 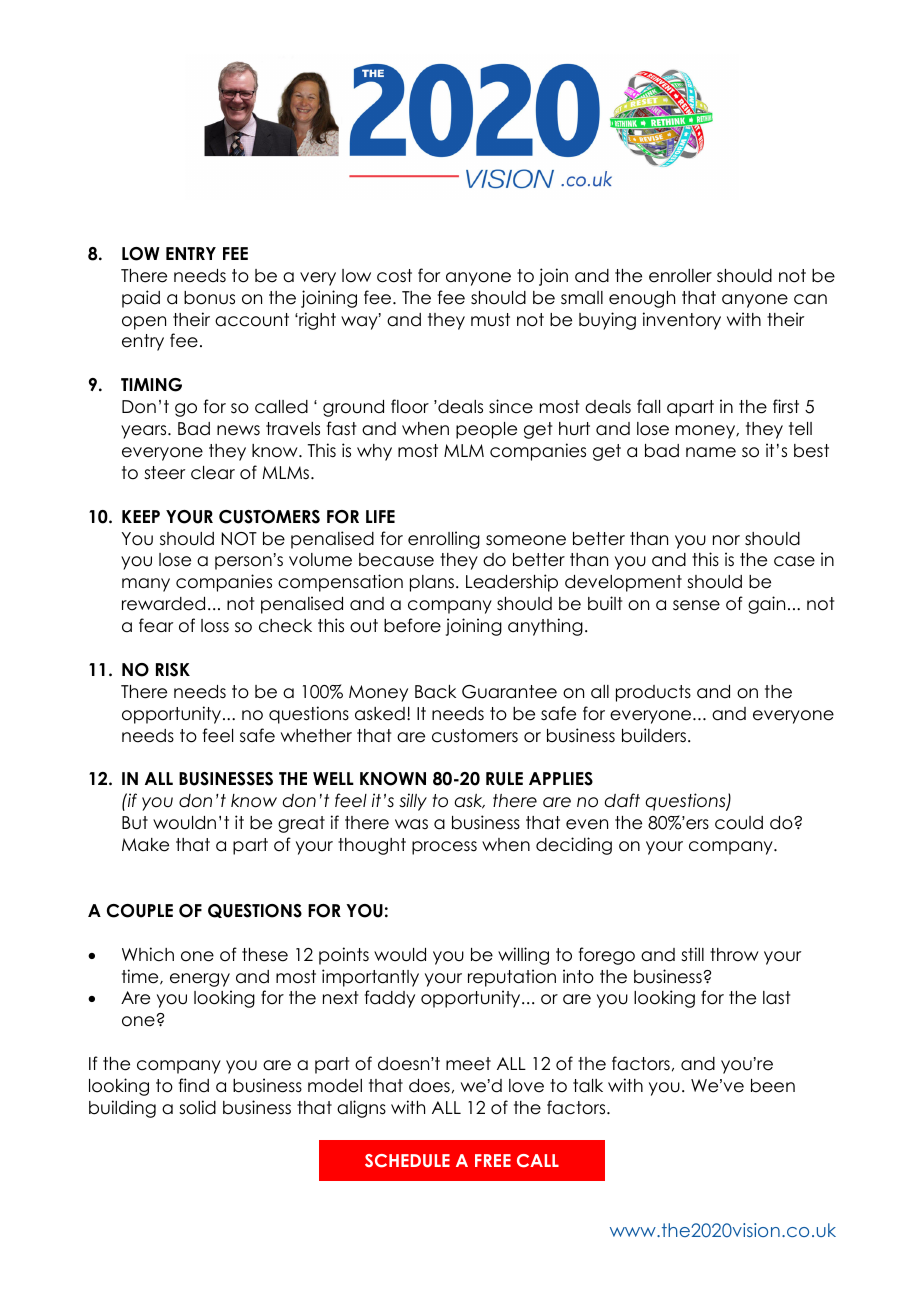 What do you see at coordinates (682, 321) in the screenshot?
I see `inventory` at bounding box center [682, 321].
